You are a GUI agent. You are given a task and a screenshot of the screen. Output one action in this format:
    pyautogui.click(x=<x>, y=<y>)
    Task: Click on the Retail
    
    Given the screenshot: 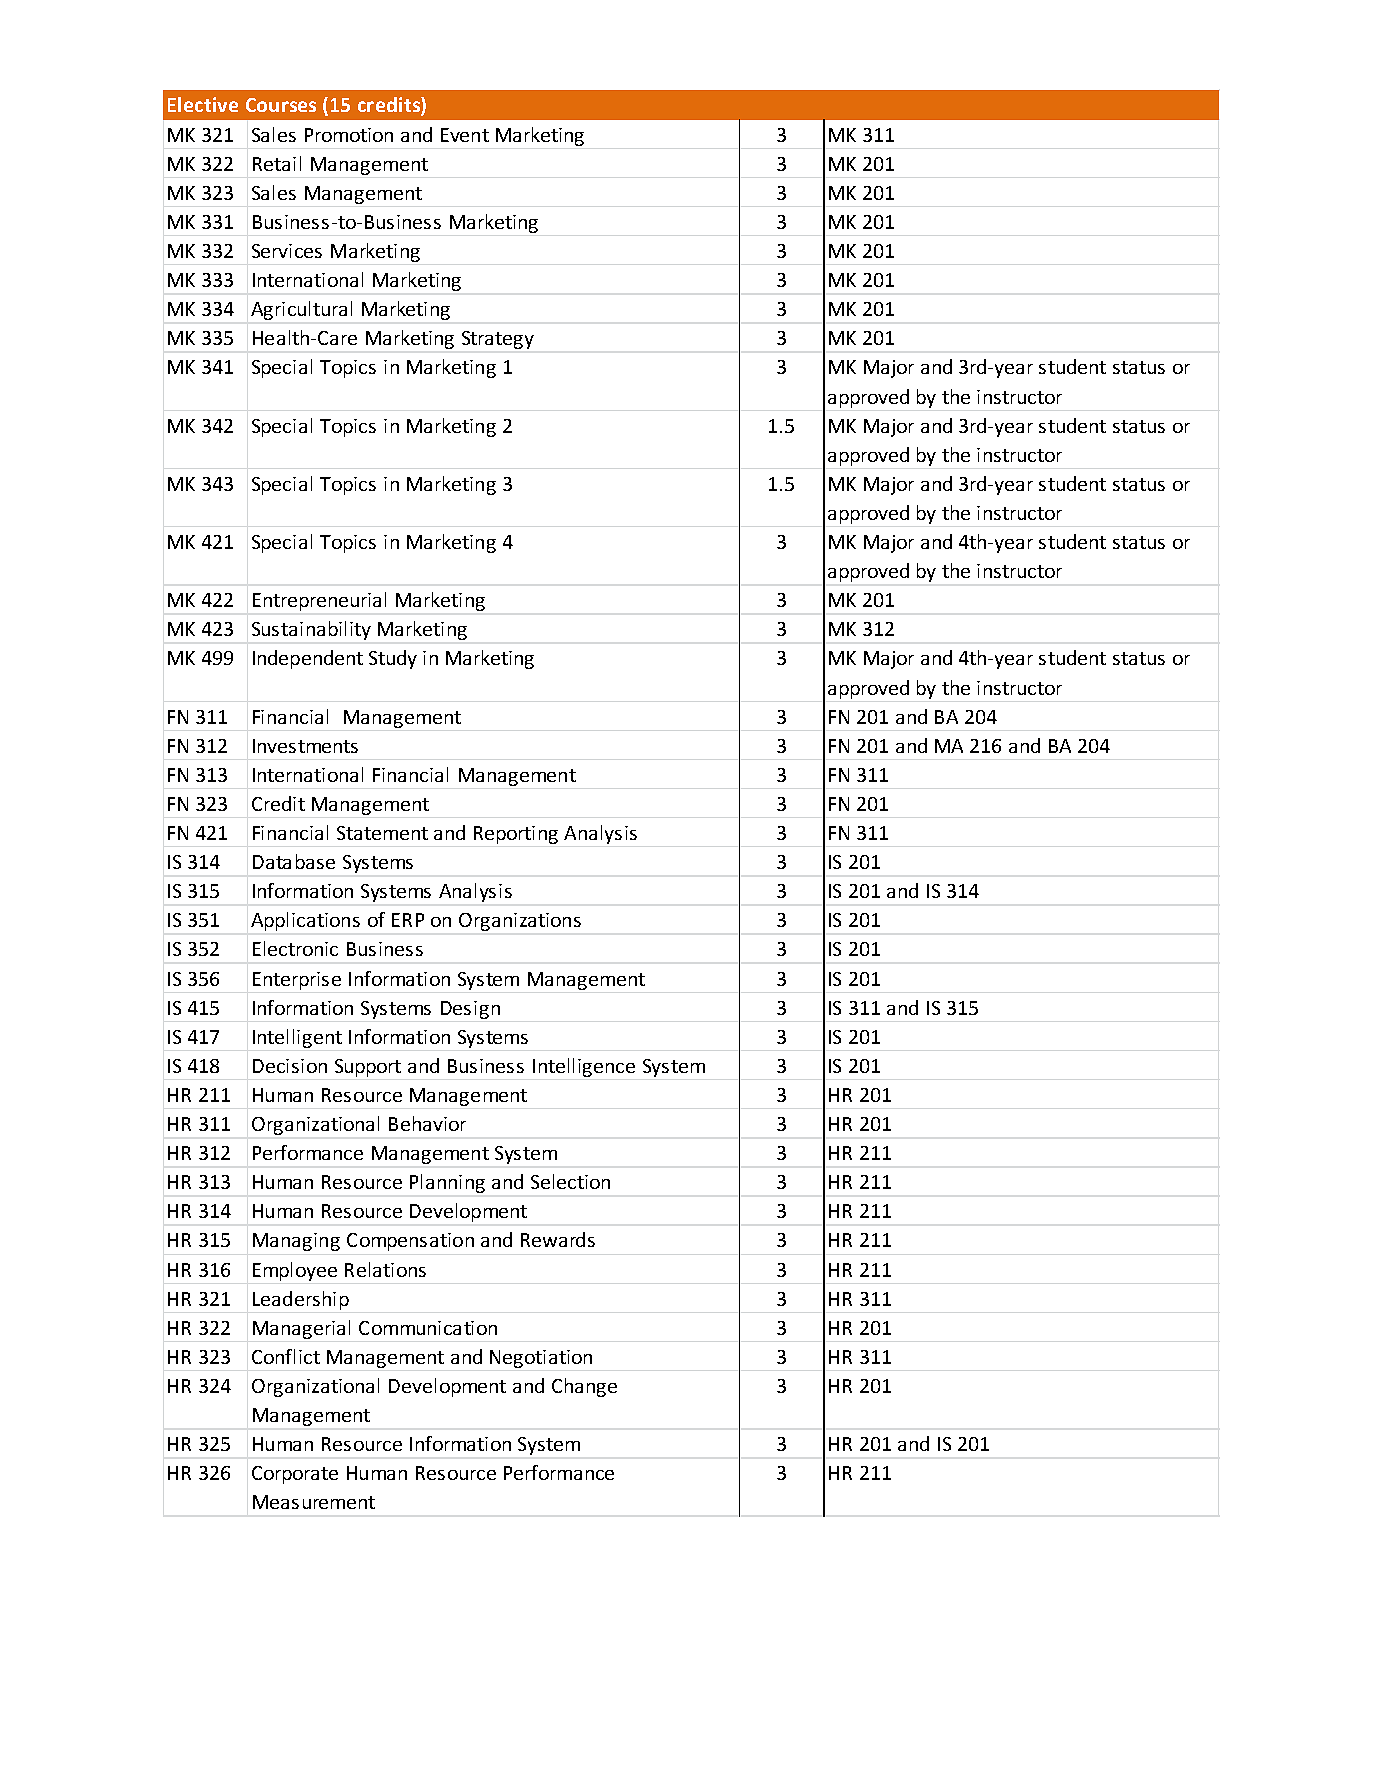 What is the action you would take?
    pyautogui.click(x=277, y=163)
